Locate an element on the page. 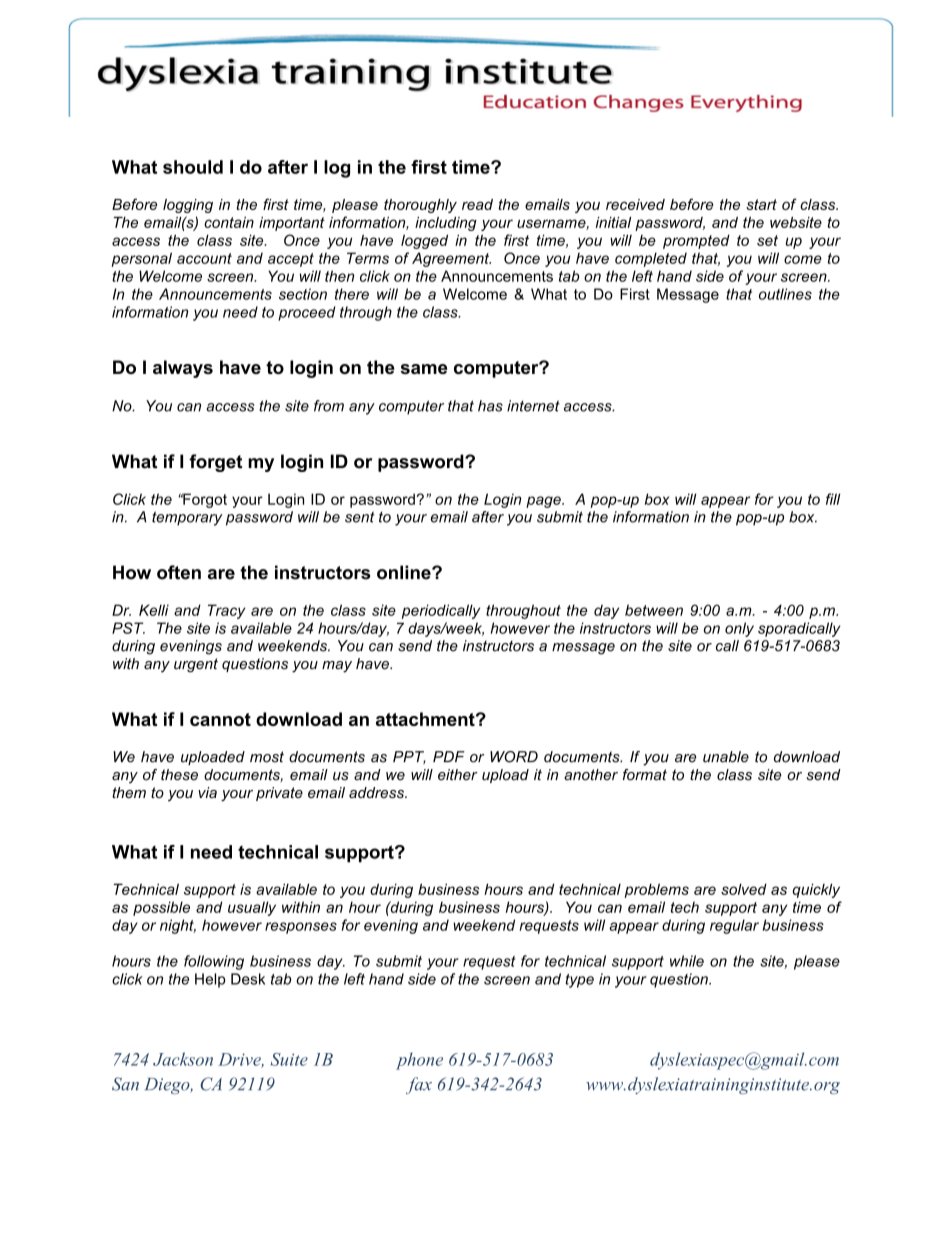  Tracy is located at coordinates (226, 611).
